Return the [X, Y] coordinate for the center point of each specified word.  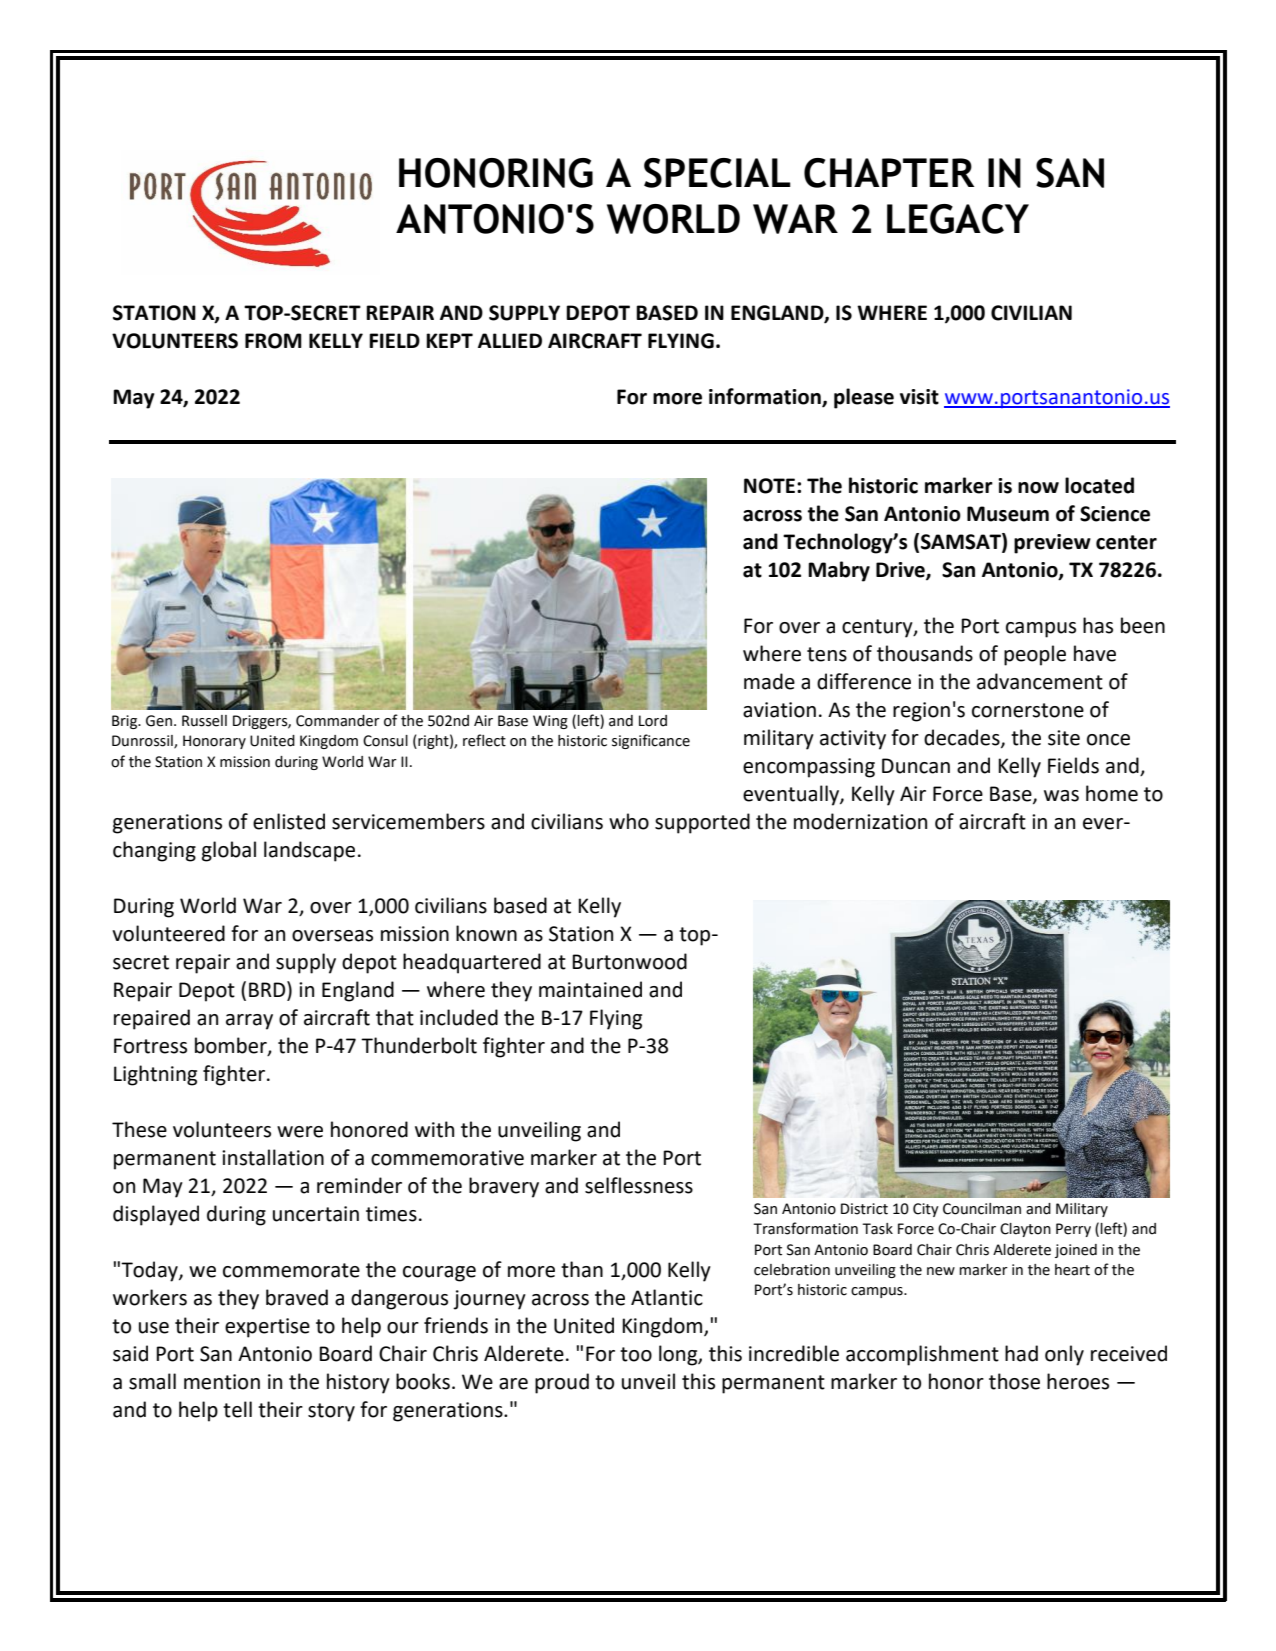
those [1014, 1381]
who [629, 821]
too [636, 1354]
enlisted [289, 821]
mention [222, 1382]
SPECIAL [717, 173]
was [1061, 796]
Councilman [982, 1209]
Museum [1008, 514]
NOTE [769, 486]
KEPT [449, 340]
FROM [273, 341]
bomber [232, 1046]
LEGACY [958, 219]
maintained [590, 989]
